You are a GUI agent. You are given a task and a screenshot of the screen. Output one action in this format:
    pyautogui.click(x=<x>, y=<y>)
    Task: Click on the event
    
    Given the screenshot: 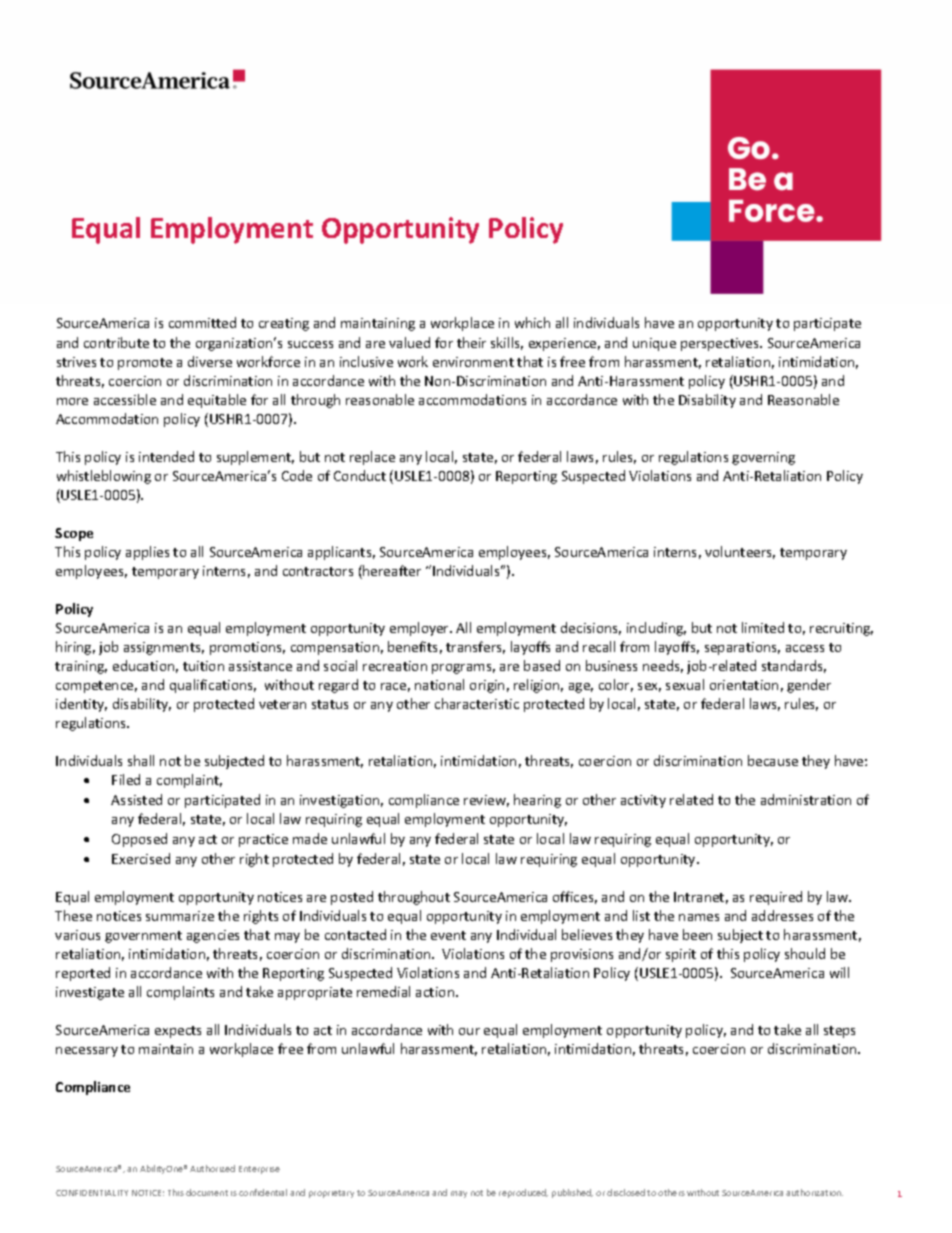 What is the action you would take?
    pyautogui.click(x=448, y=935)
